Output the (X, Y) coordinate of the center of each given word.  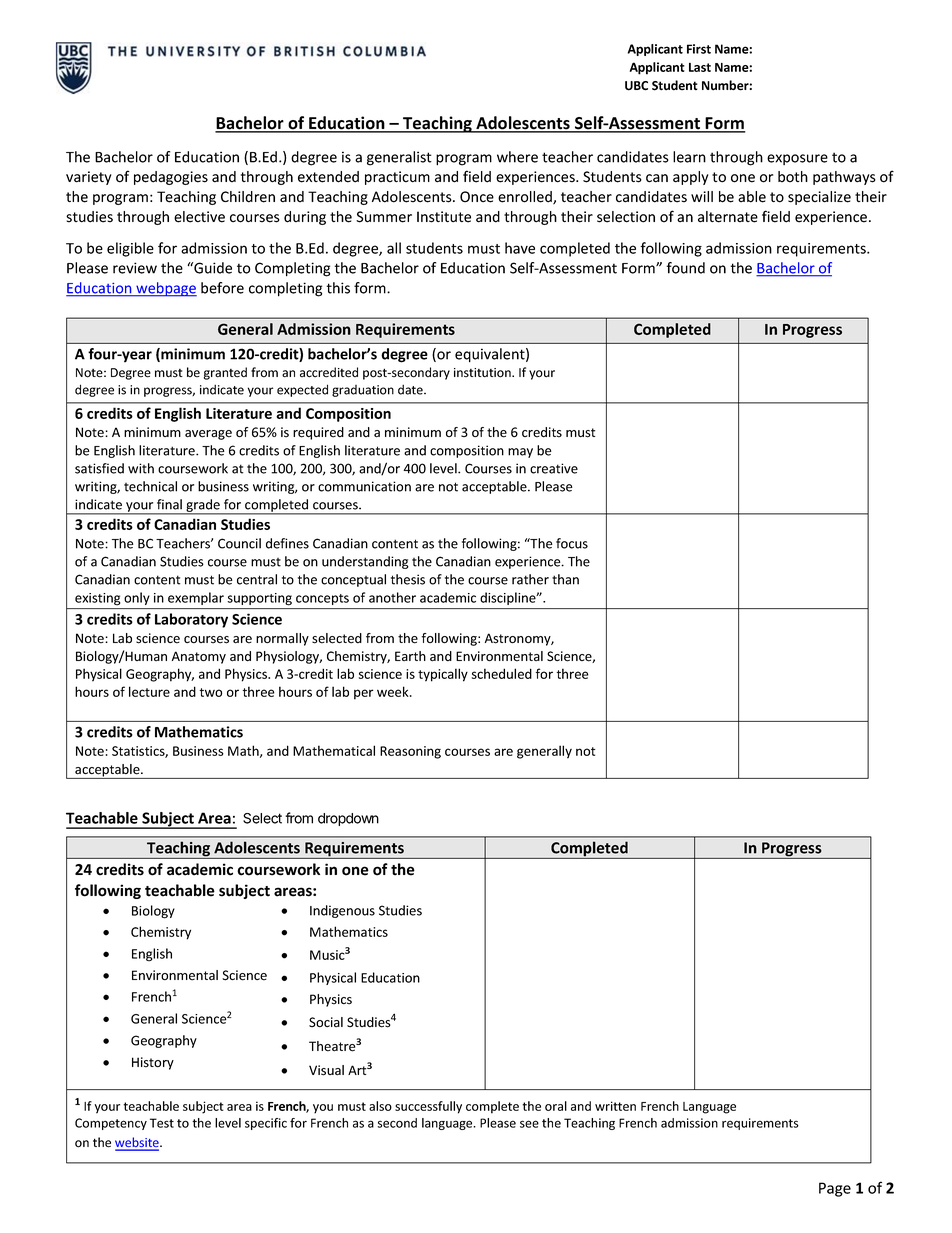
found (685, 268)
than (565, 579)
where (517, 157)
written (615, 1106)
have (520, 248)
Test (162, 1123)
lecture (149, 691)
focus (572, 543)
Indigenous (342, 911)
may (520, 453)
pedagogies (171, 178)
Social (326, 1022)
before (222, 288)
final (169, 504)
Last (700, 67)
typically (443, 675)
